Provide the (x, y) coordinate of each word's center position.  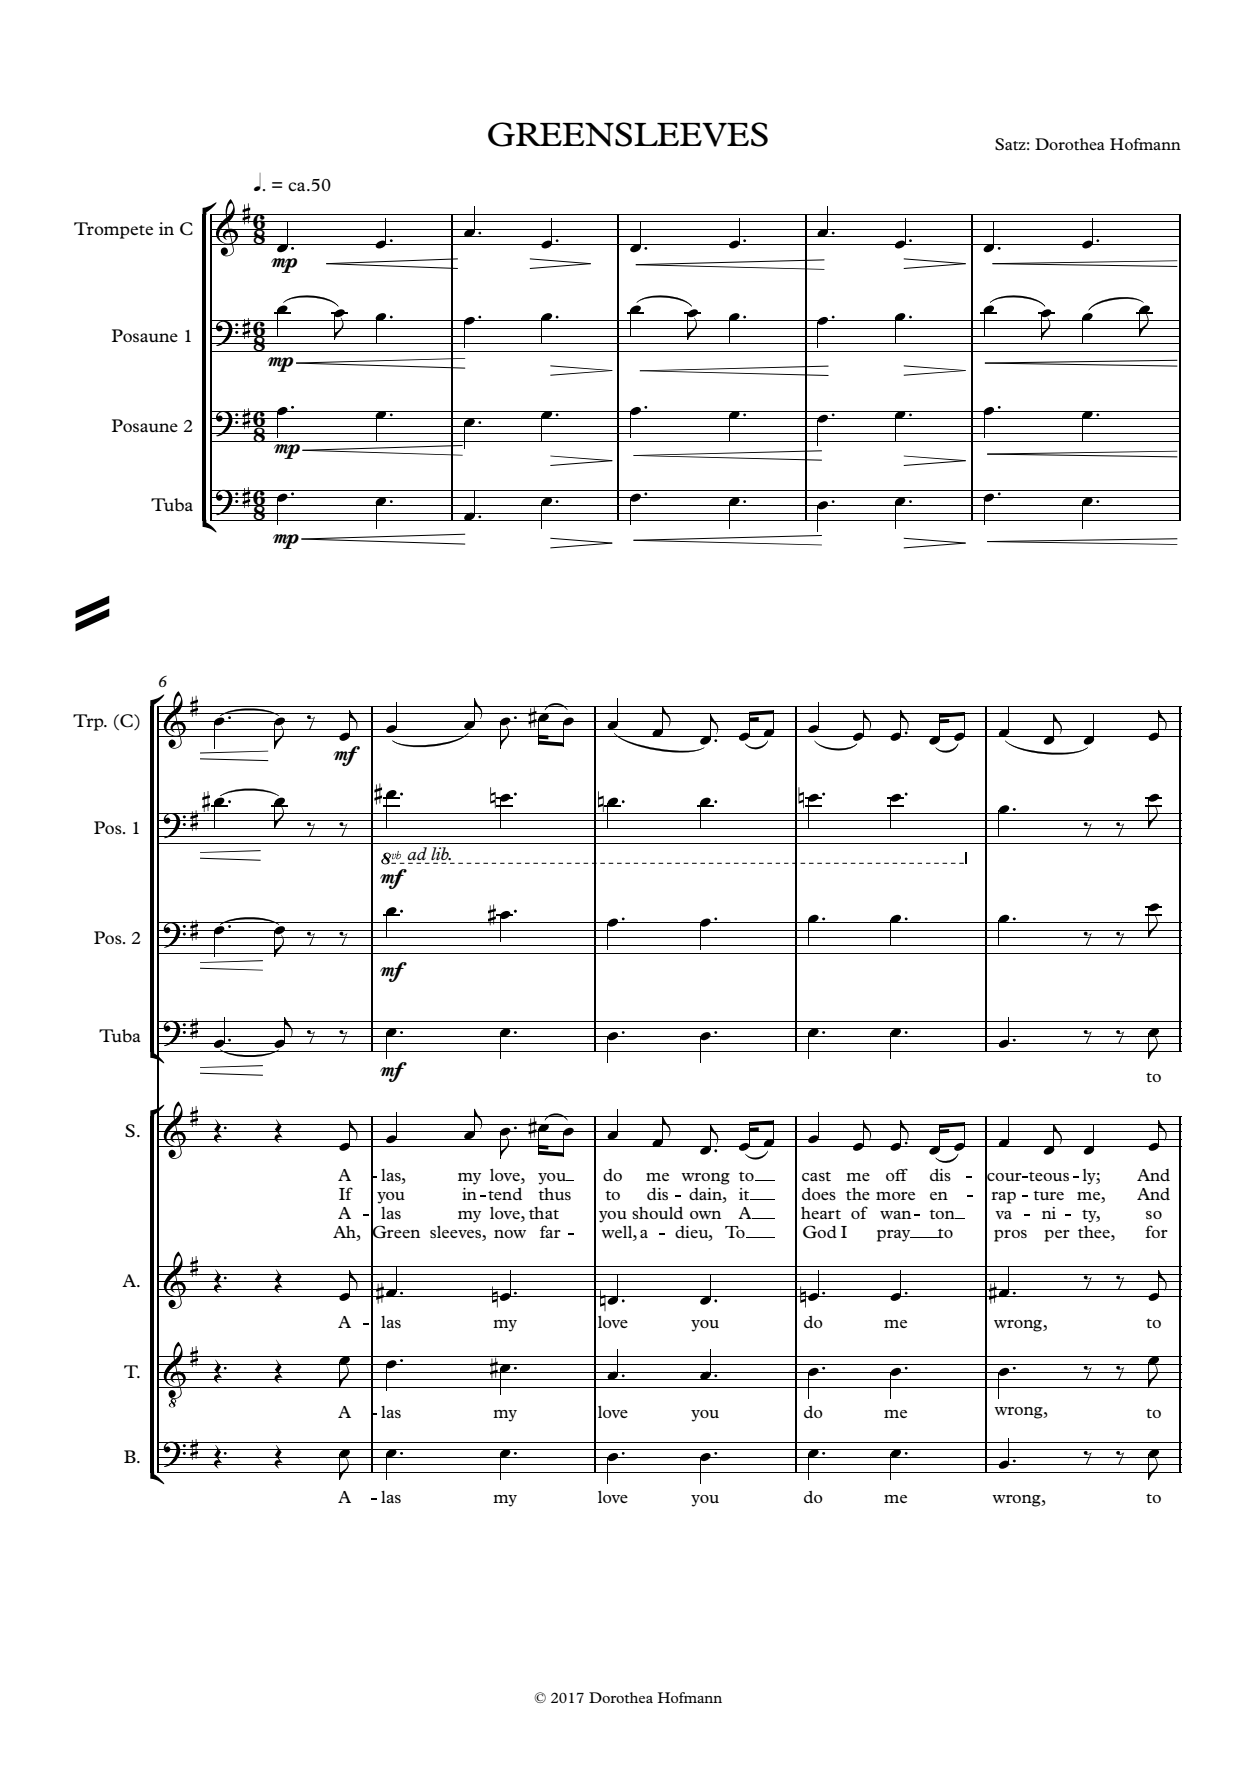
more (895, 1196)
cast (816, 1176)
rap (1003, 1198)
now (510, 1234)
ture (1048, 1195)
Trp (89, 722)
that (544, 1213)
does (819, 1194)
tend (505, 1194)
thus (554, 1194)
